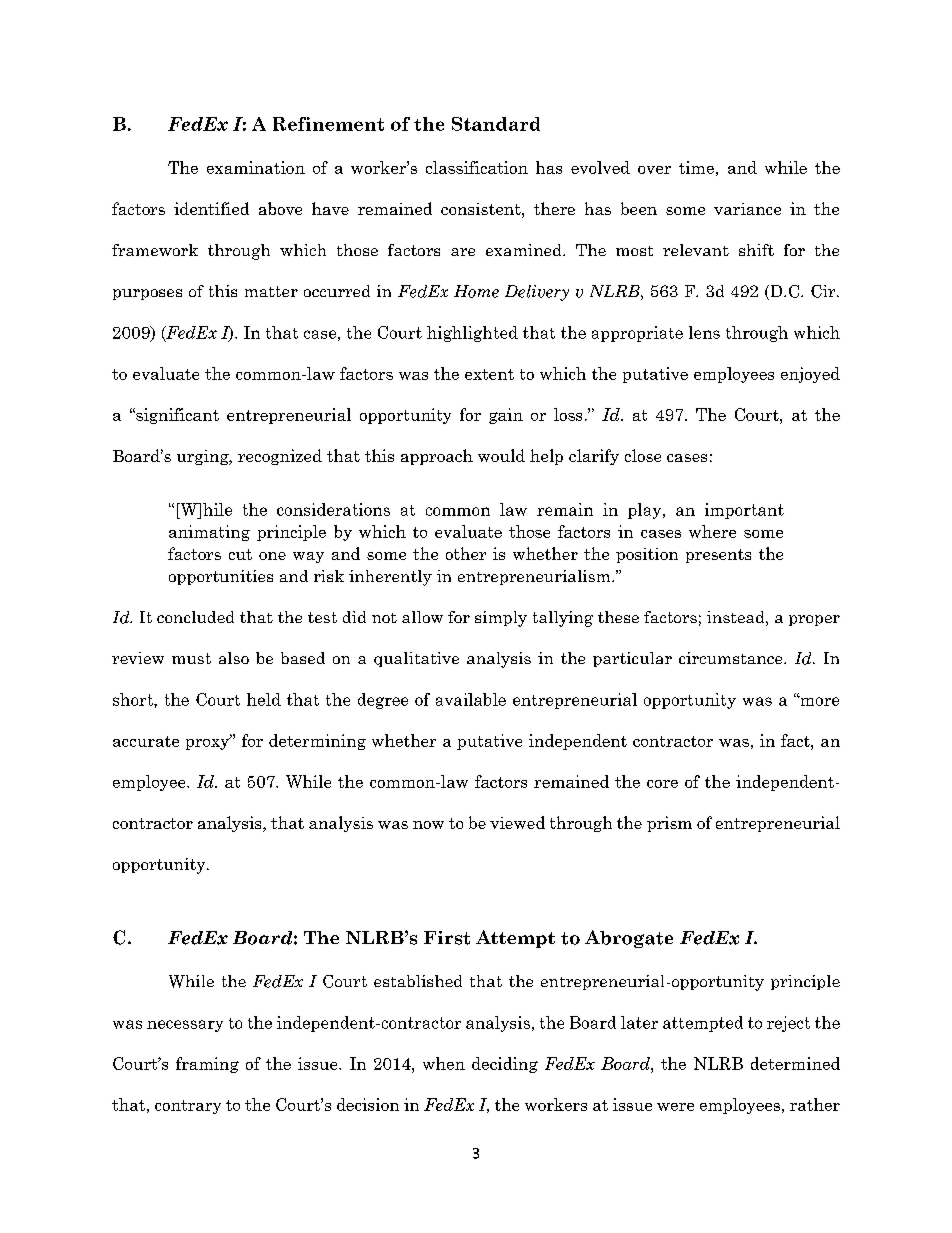 The image size is (952, 1233). I want to click on time, so click(696, 167).
